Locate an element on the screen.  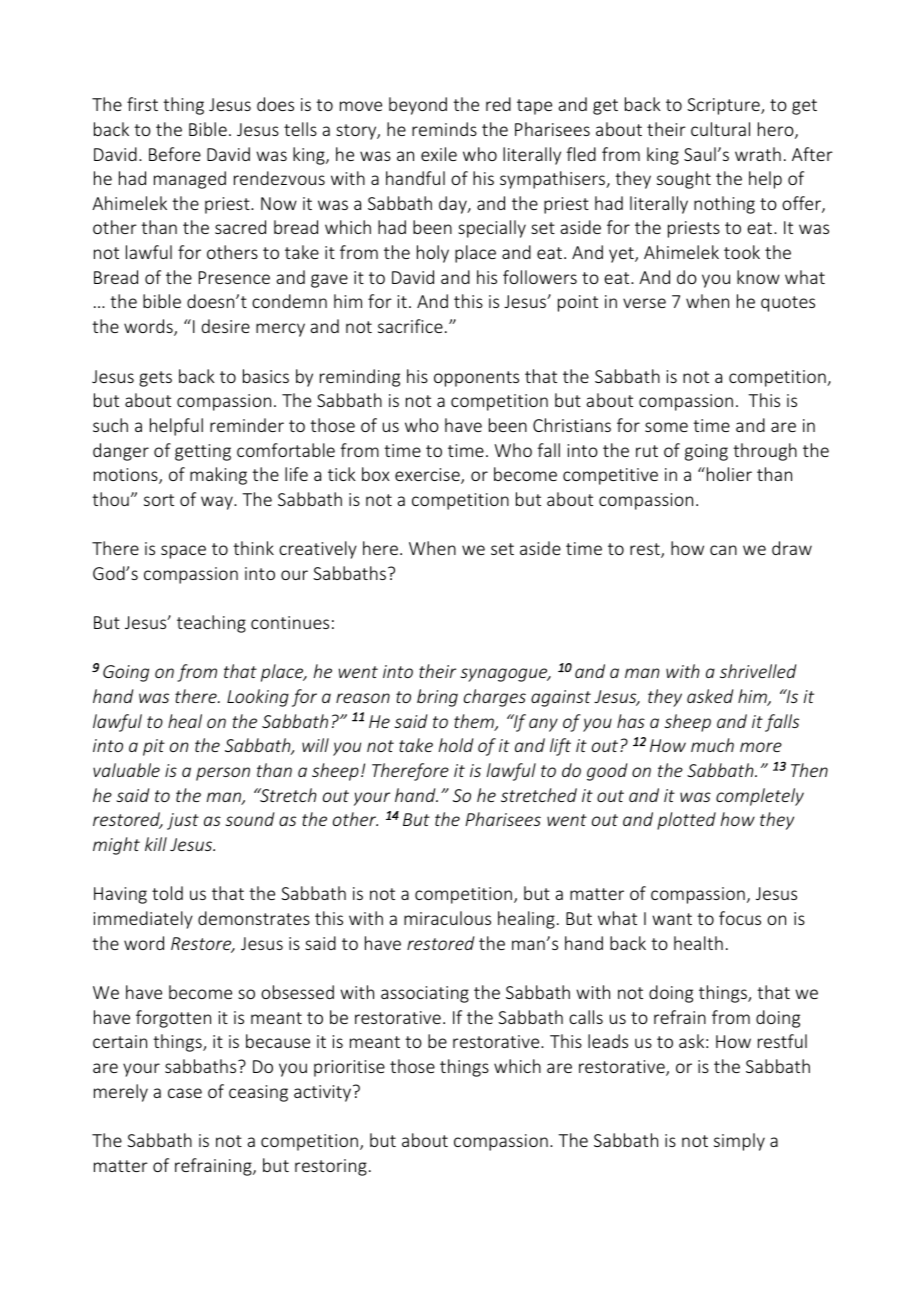
focus is located at coordinates (740, 918).
